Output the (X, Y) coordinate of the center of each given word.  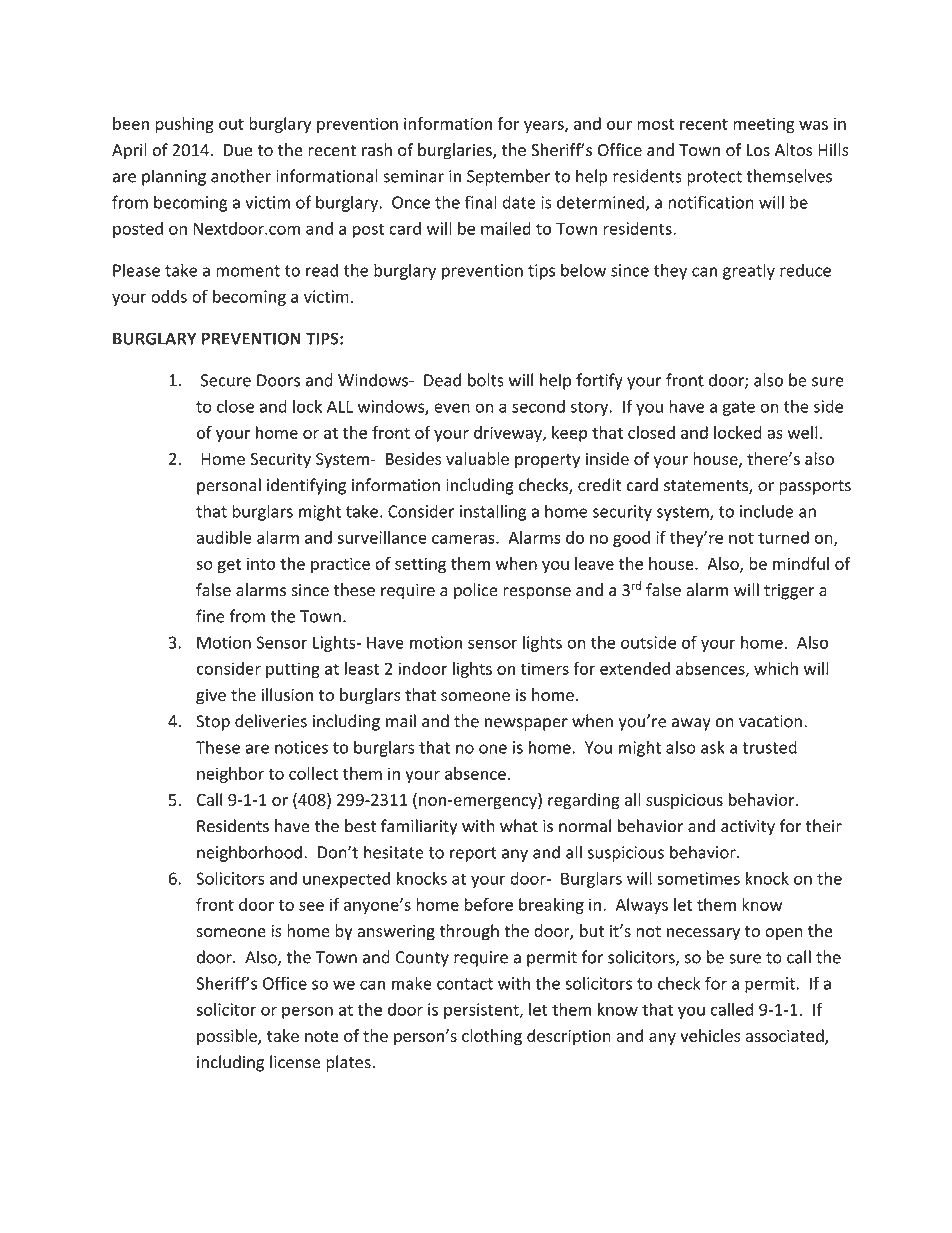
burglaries (456, 151)
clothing (492, 1037)
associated (786, 1037)
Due (238, 150)
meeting (764, 125)
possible (228, 1037)
